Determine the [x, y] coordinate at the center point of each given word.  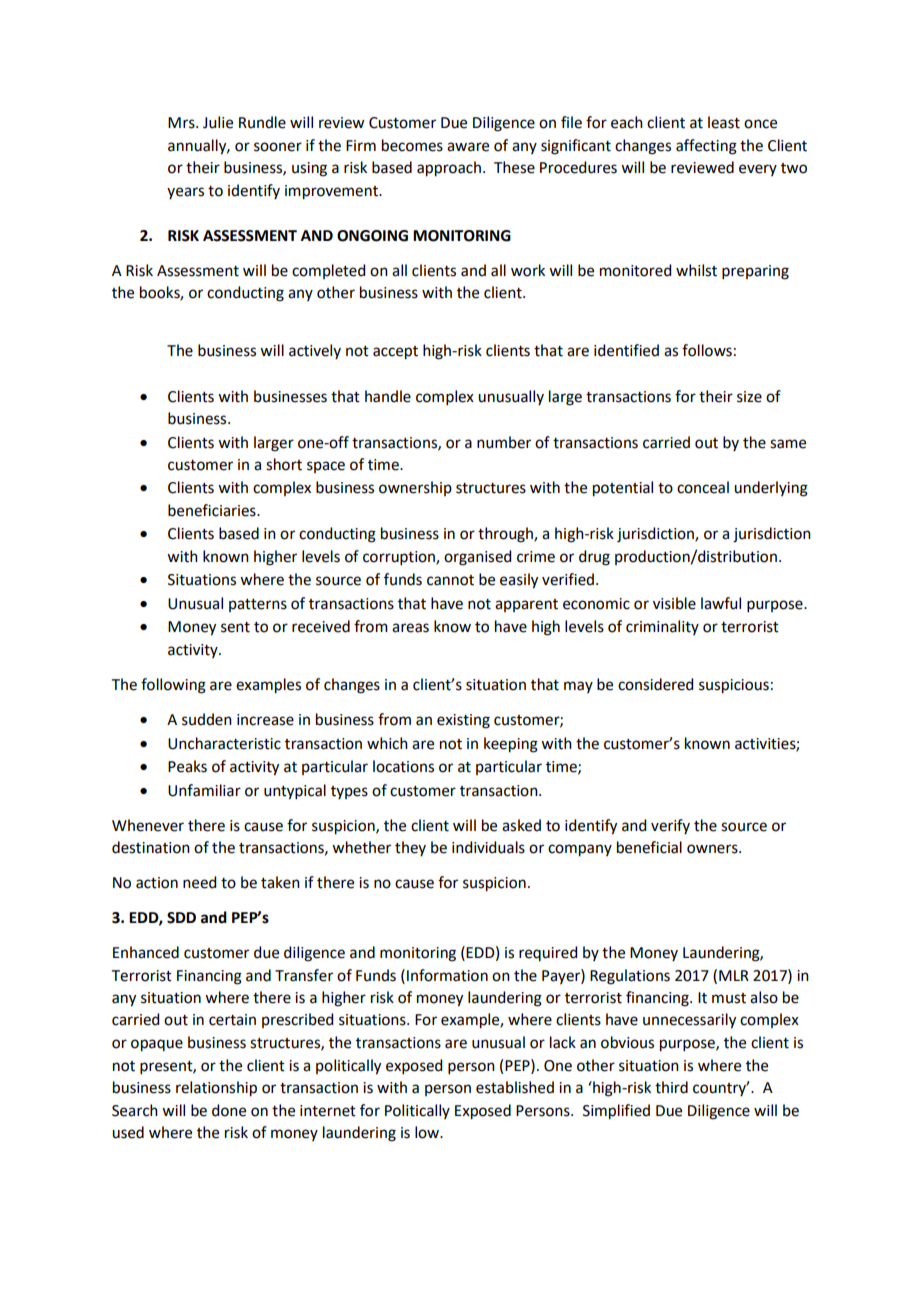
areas [410, 628]
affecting [706, 147]
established [515, 1087]
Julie [218, 122]
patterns [258, 605]
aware [468, 147]
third [671, 1087]
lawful [721, 603]
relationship [216, 1089]
